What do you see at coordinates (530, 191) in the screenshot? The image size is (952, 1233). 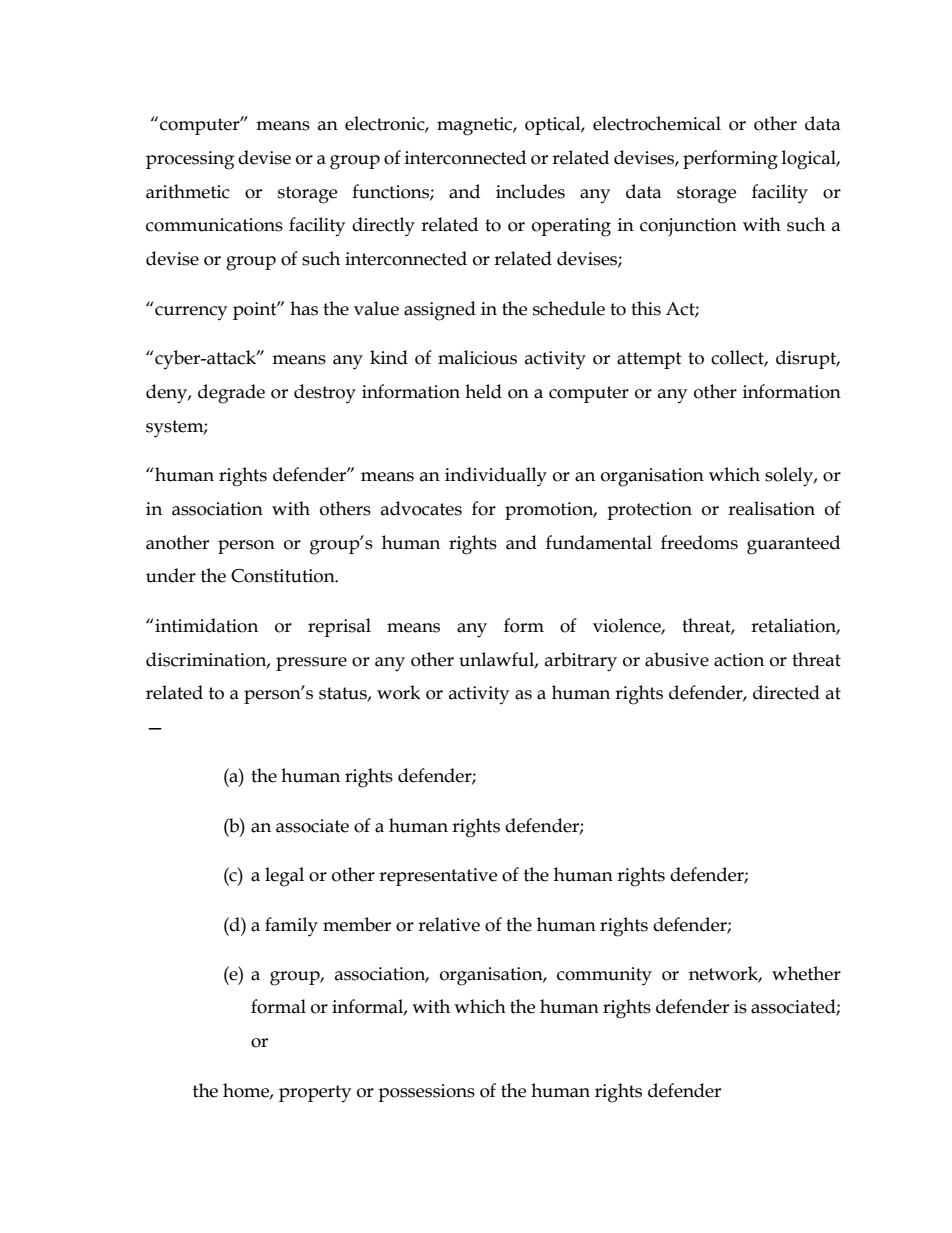 I see `includes` at bounding box center [530, 191].
